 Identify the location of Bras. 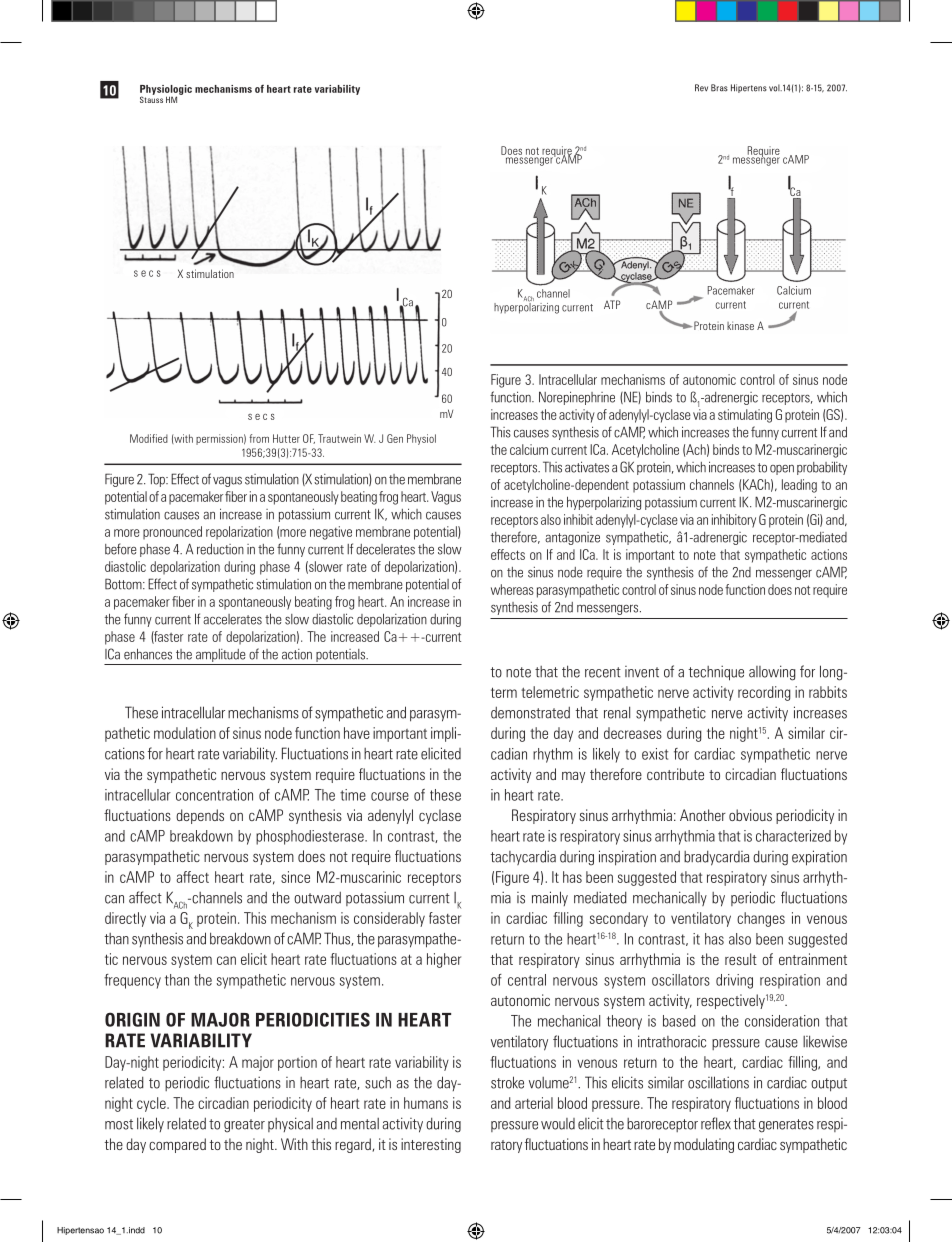
(719, 88).
